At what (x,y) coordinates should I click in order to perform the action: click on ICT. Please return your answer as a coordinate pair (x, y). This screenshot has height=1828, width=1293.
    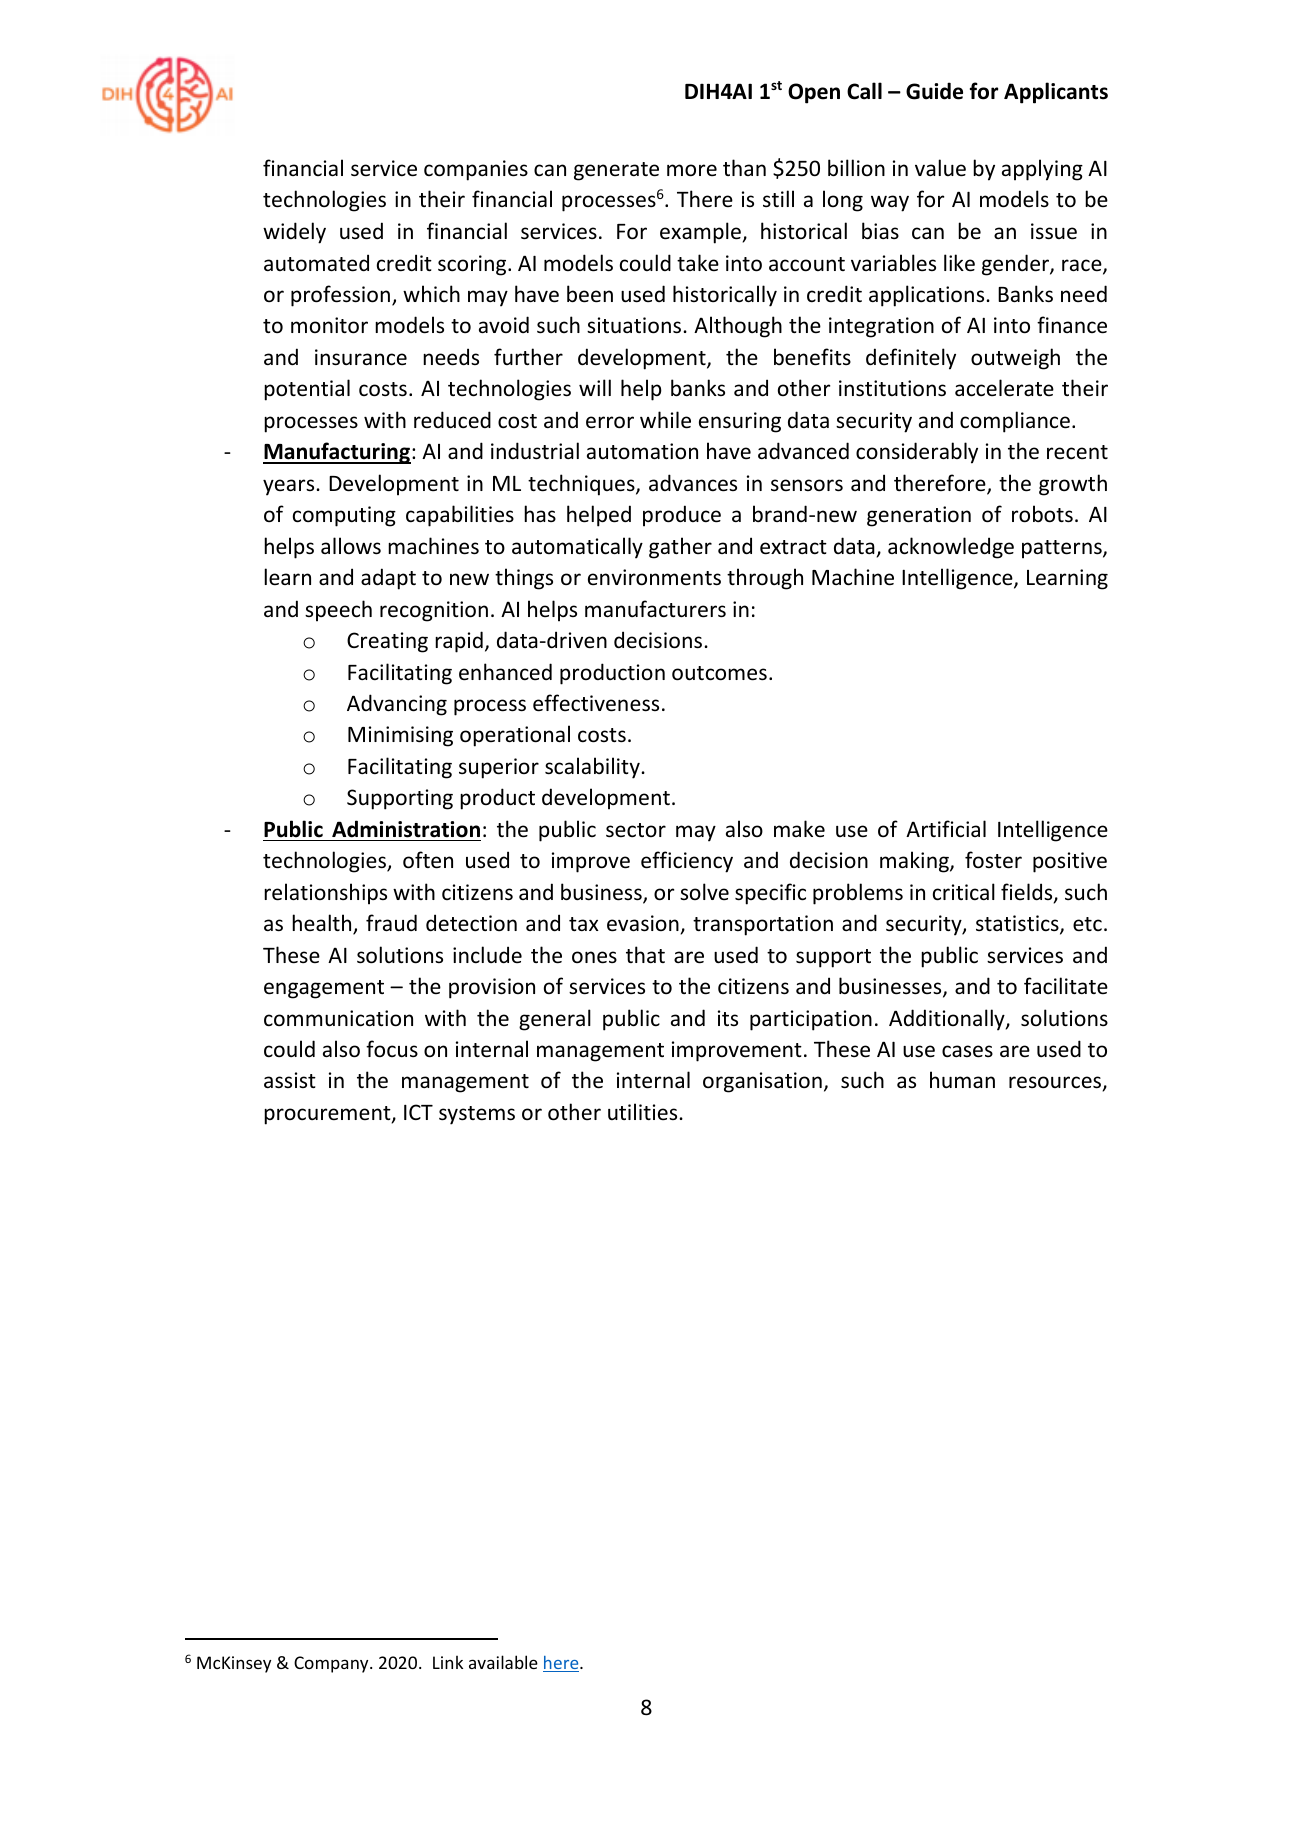
    Looking at the image, I should click on (418, 1112).
